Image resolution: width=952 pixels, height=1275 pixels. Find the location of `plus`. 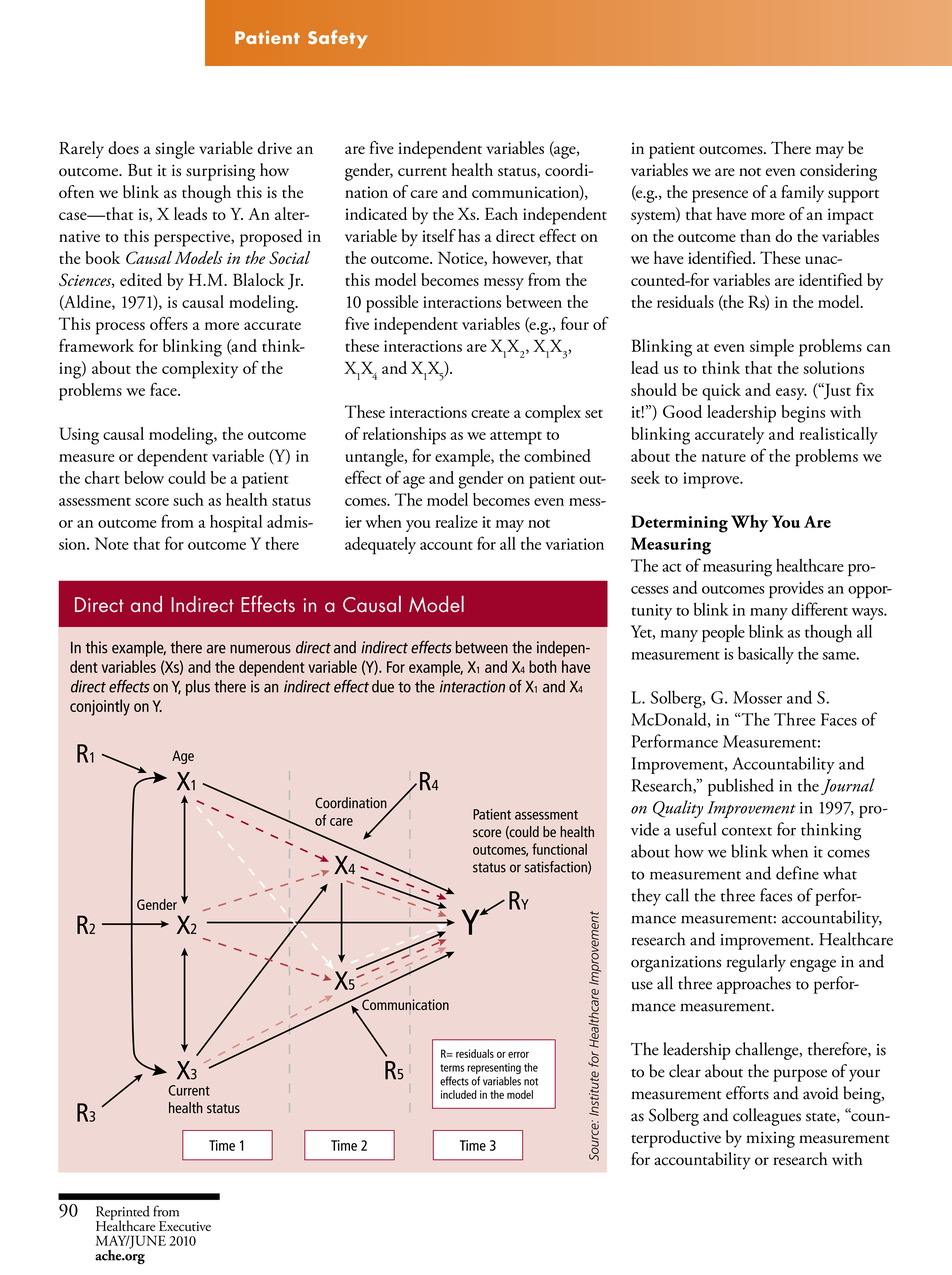

plus is located at coordinates (198, 688).
